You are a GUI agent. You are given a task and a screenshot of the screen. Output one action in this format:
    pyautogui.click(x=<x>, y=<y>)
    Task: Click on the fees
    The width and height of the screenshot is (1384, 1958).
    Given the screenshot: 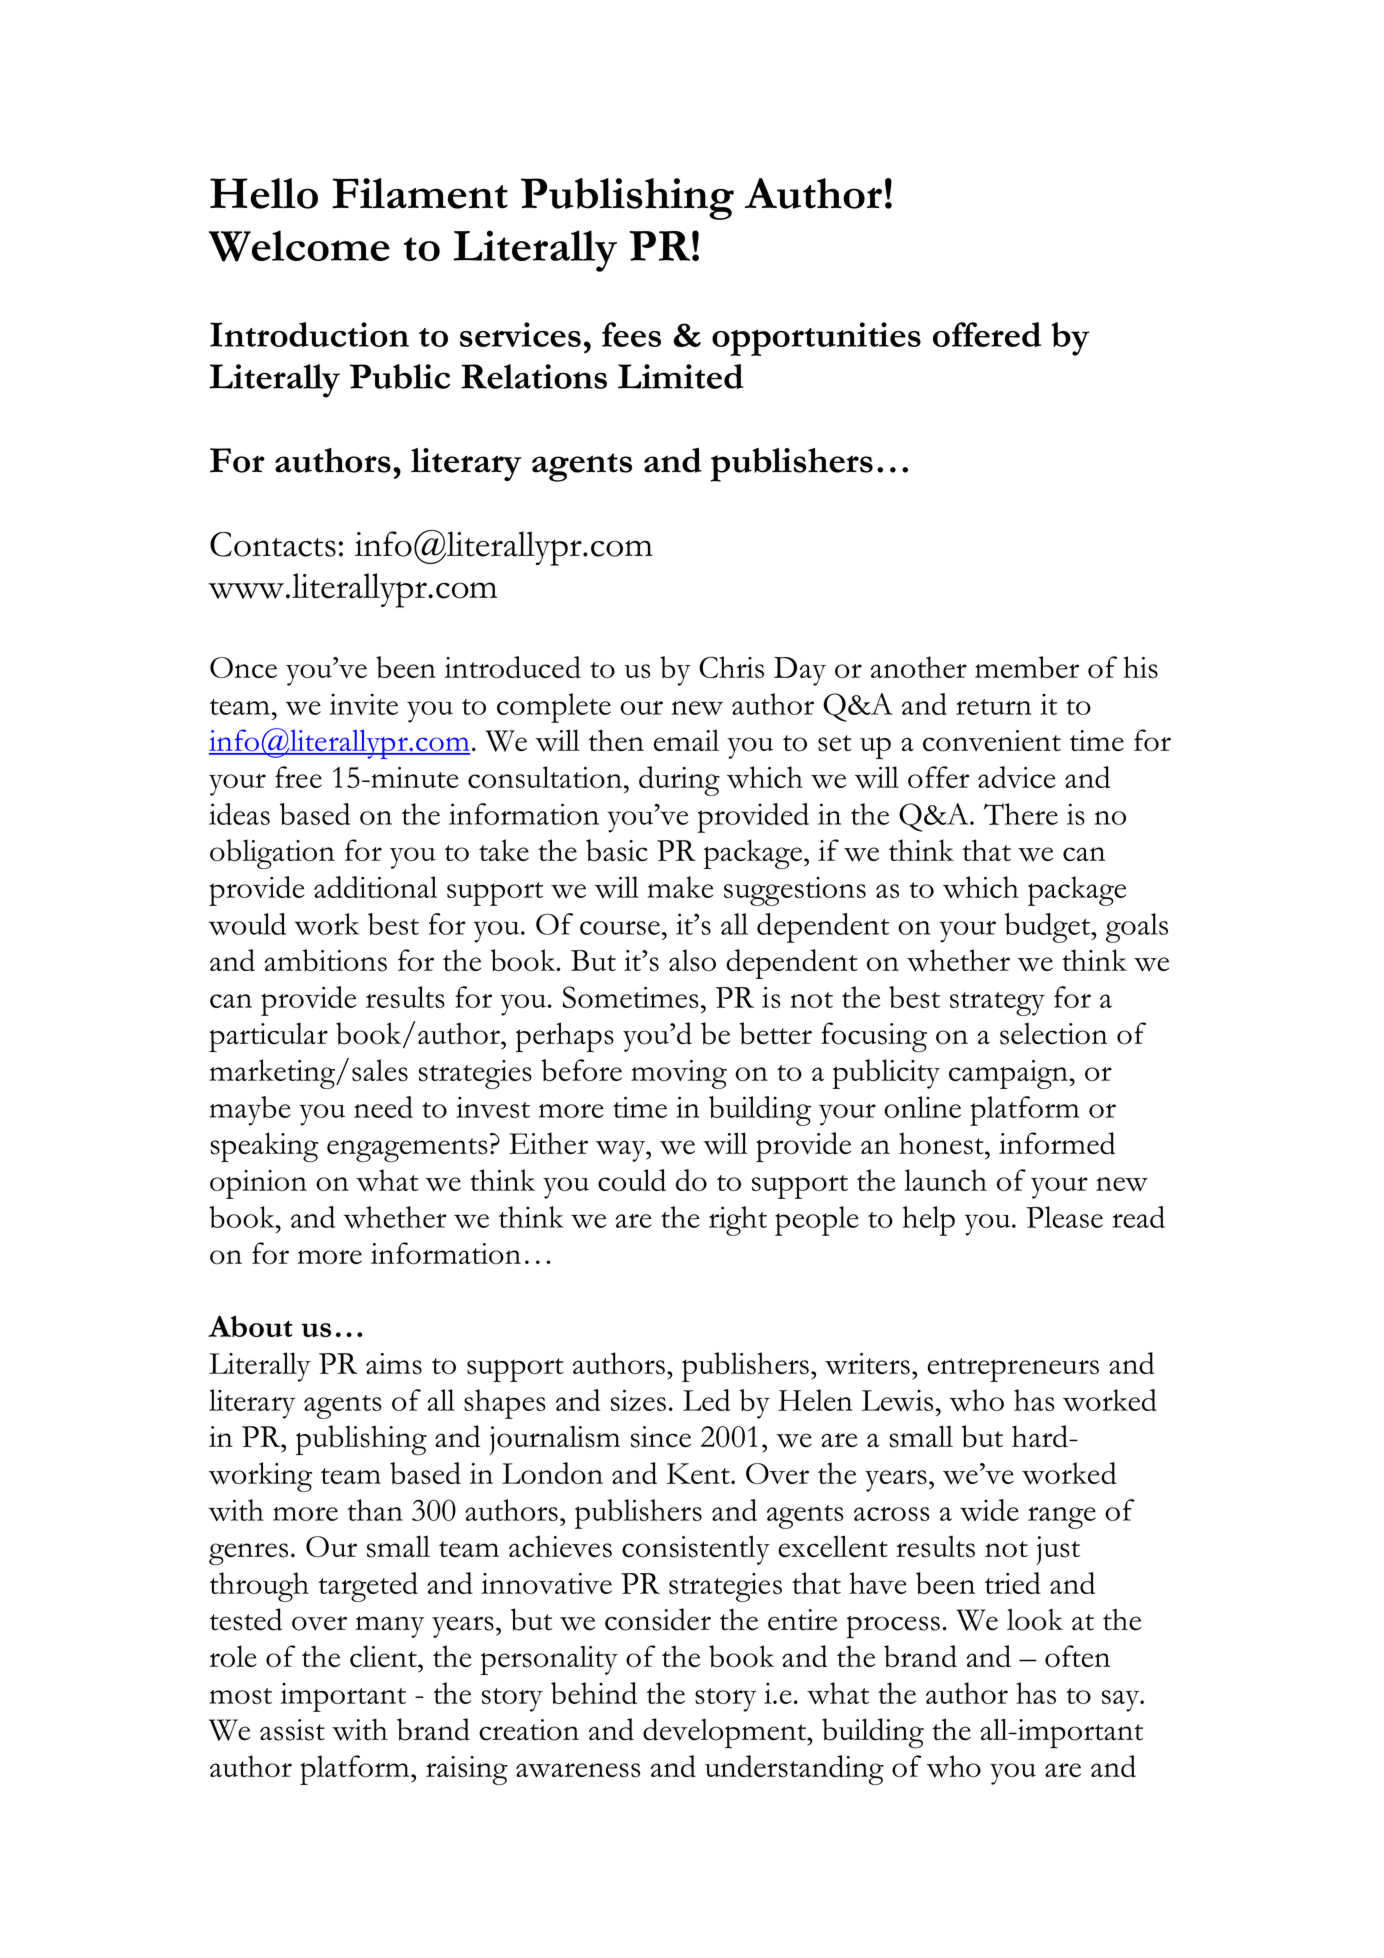 What is the action you would take?
    pyautogui.click(x=631, y=334)
